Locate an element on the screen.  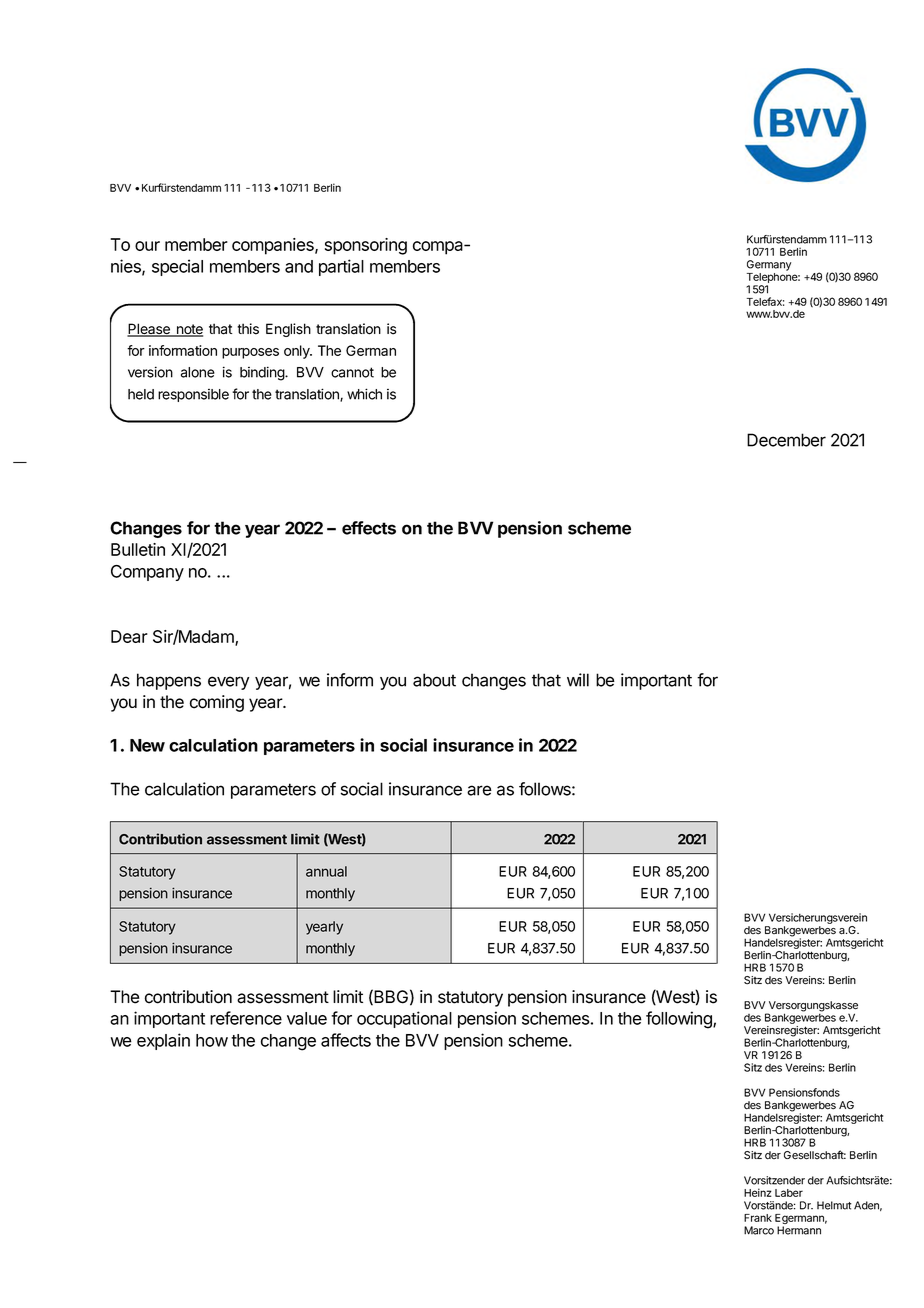
how is located at coordinates (212, 1040).
